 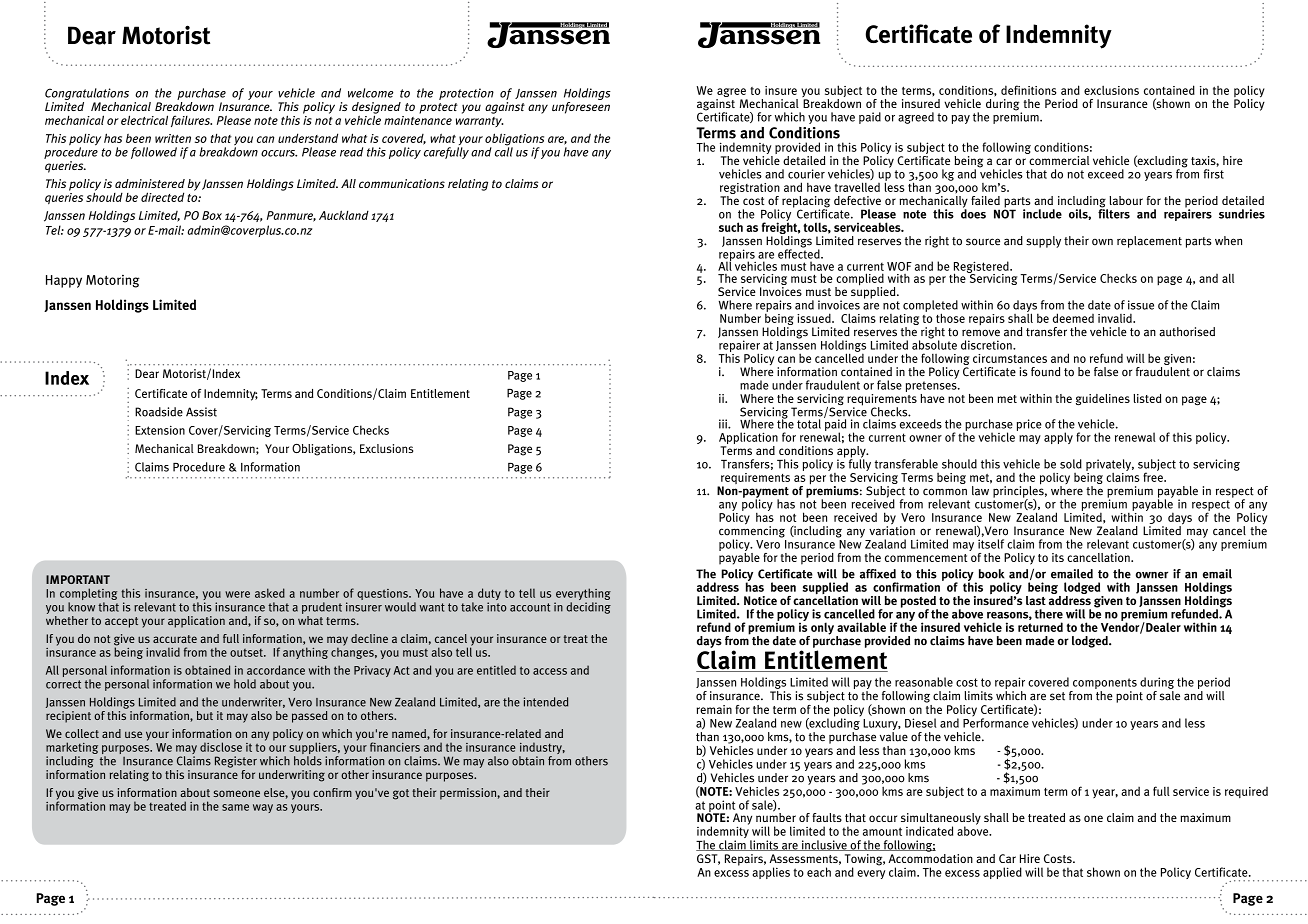 I want to click on found, so click(x=1045, y=372).
